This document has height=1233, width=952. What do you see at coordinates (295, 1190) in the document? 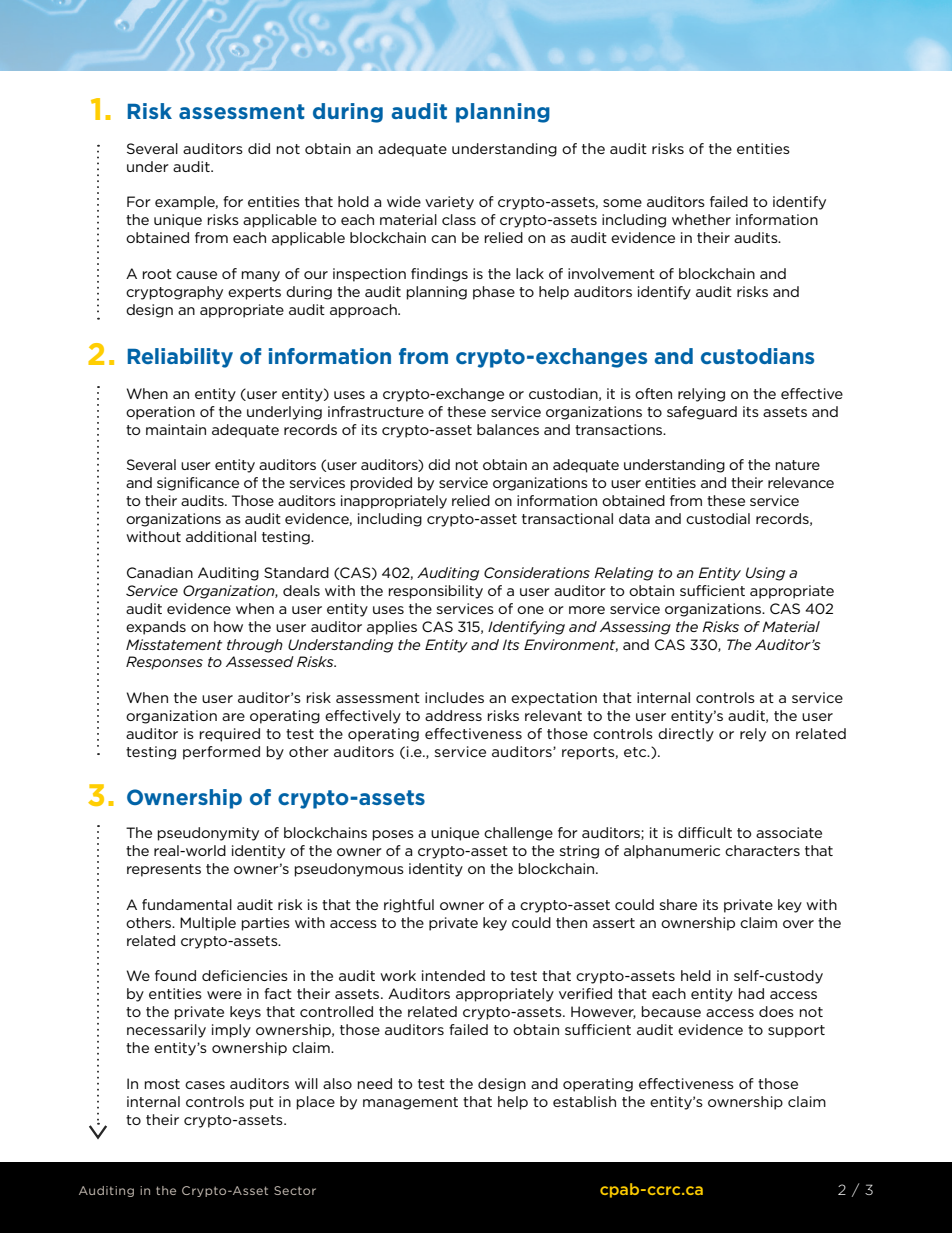
I see `Sector` at bounding box center [295, 1190].
